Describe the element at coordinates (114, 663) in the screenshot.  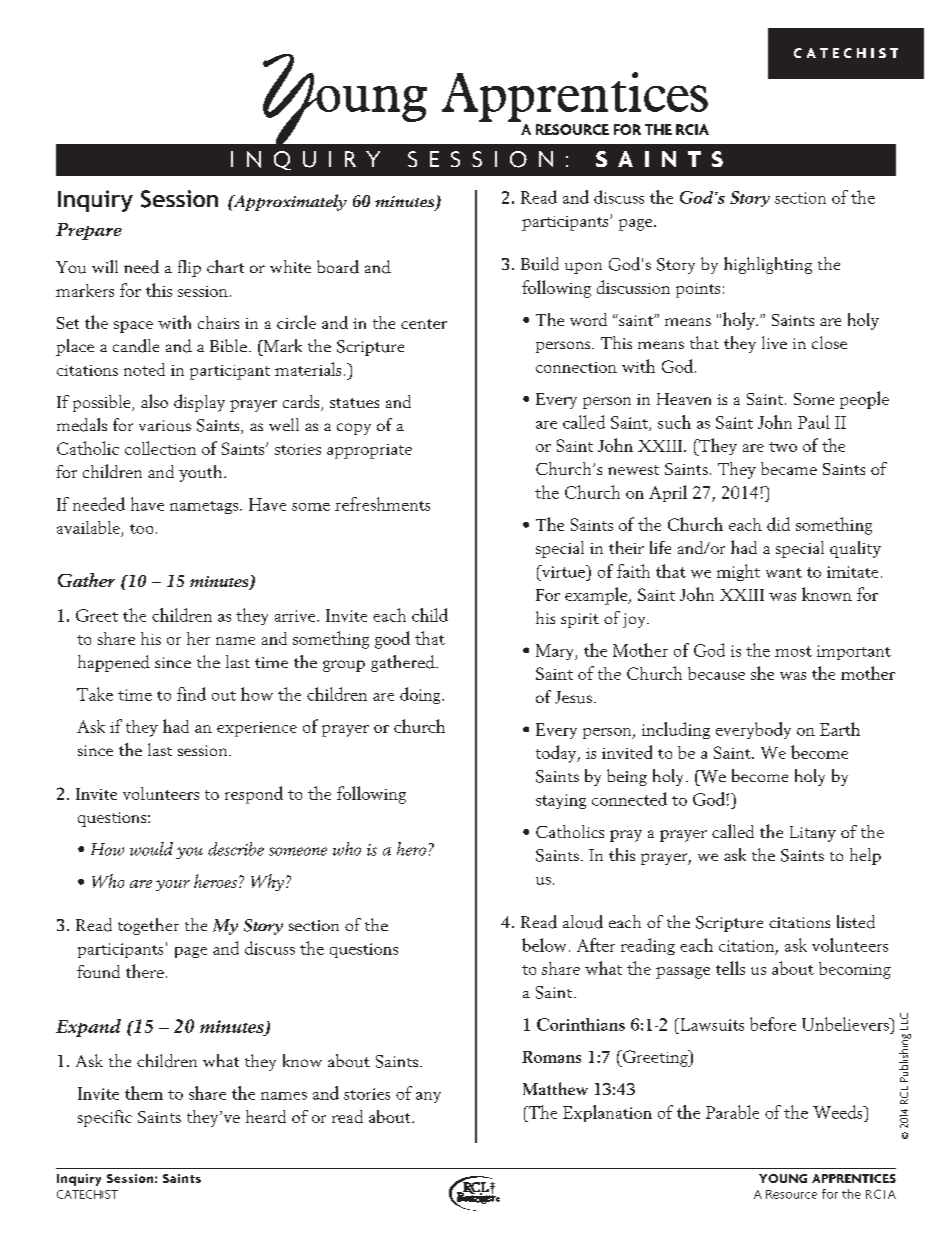
I see `happened` at that location.
